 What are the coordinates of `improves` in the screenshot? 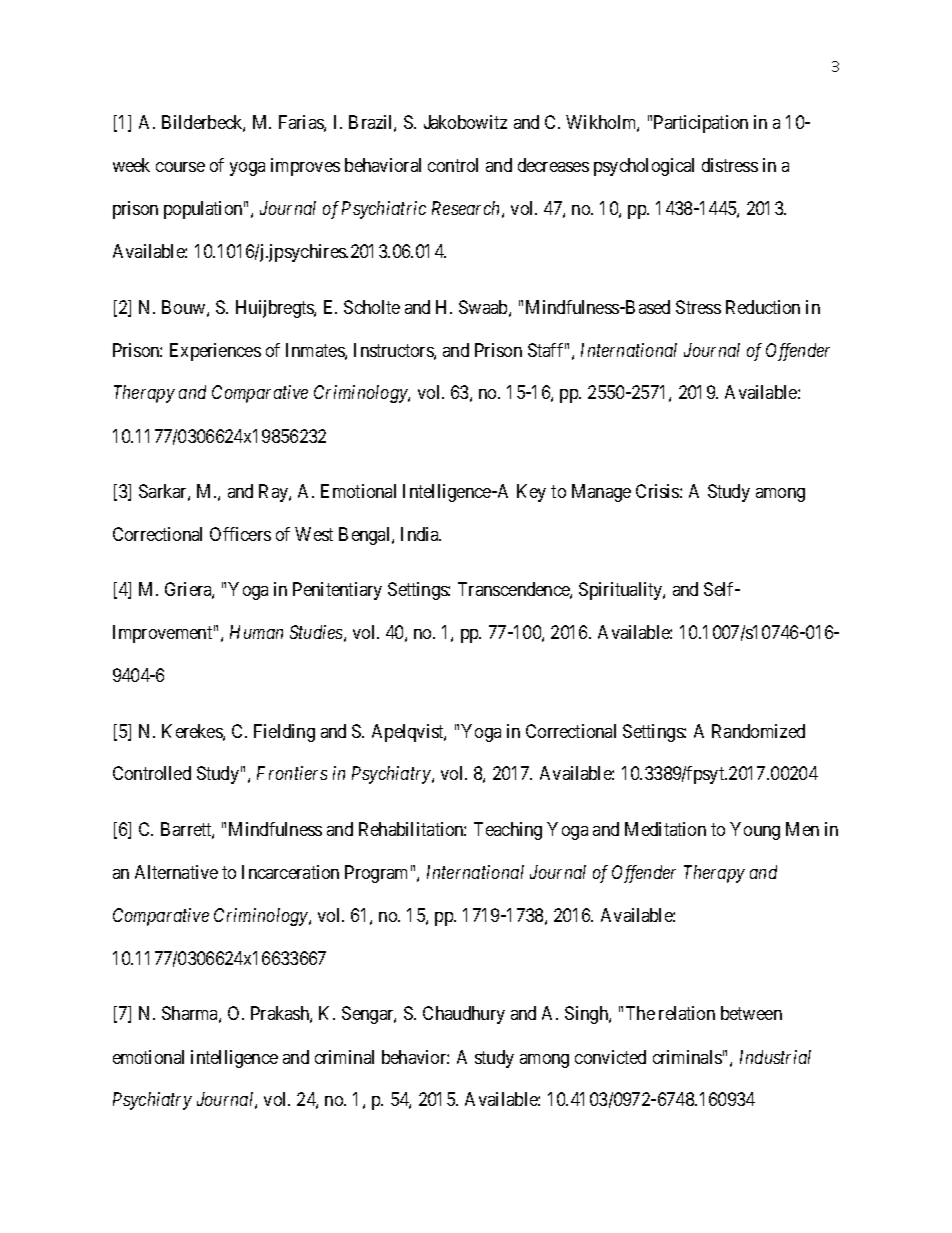 It's located at (305, 167).
